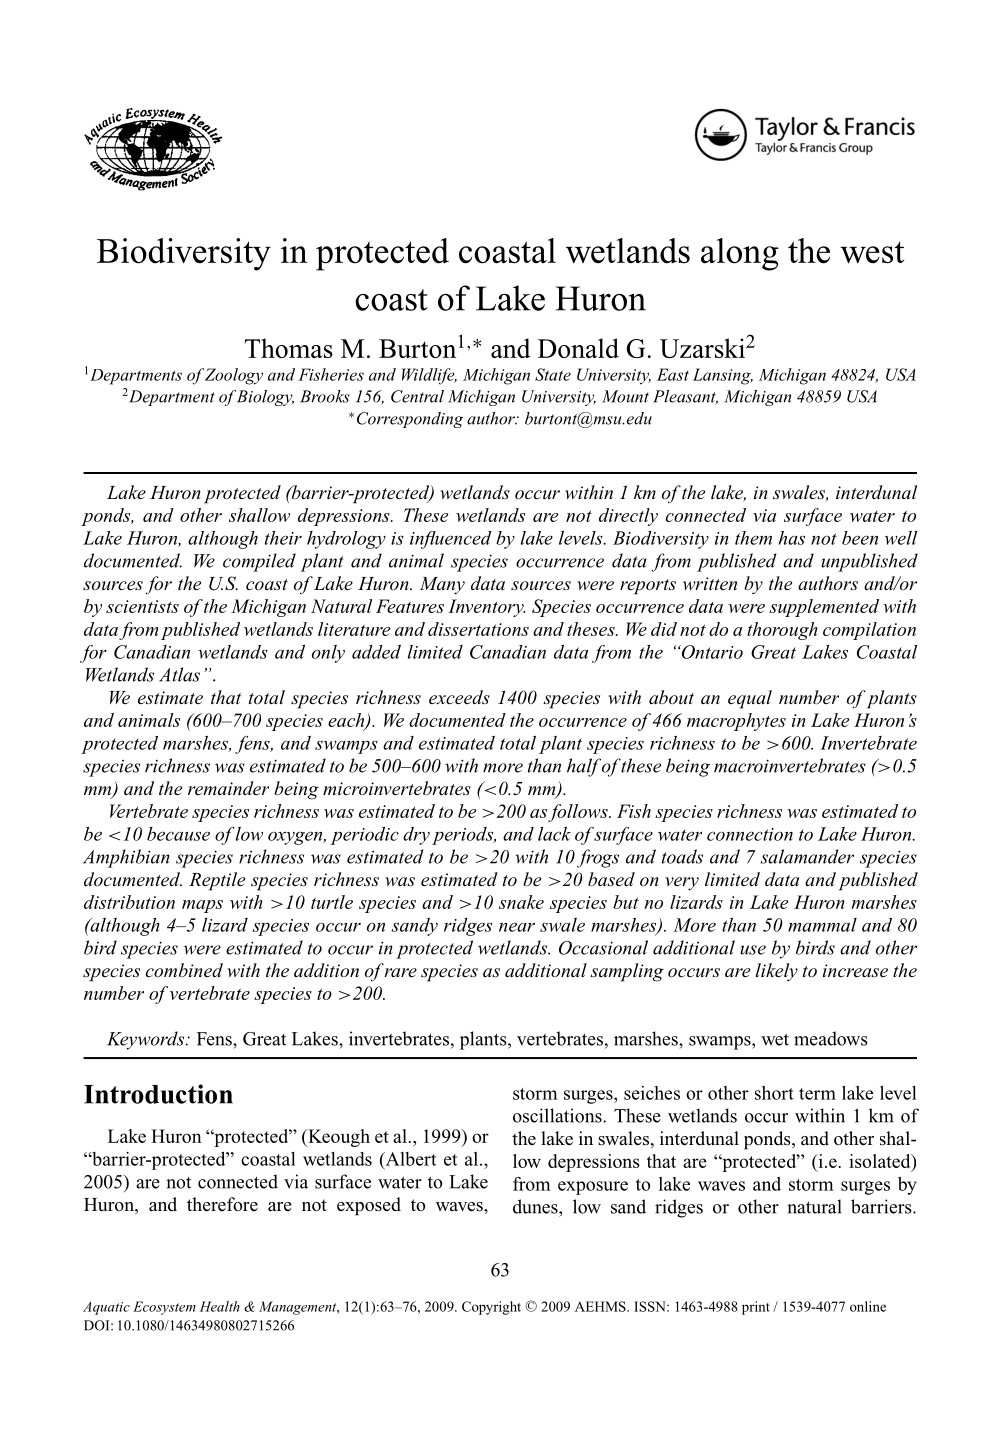 This document has width=1001, height=1430. What do you see at coordinates (220, 1306) in the document?
I see `Health` at bounding box center [220, 1306].
